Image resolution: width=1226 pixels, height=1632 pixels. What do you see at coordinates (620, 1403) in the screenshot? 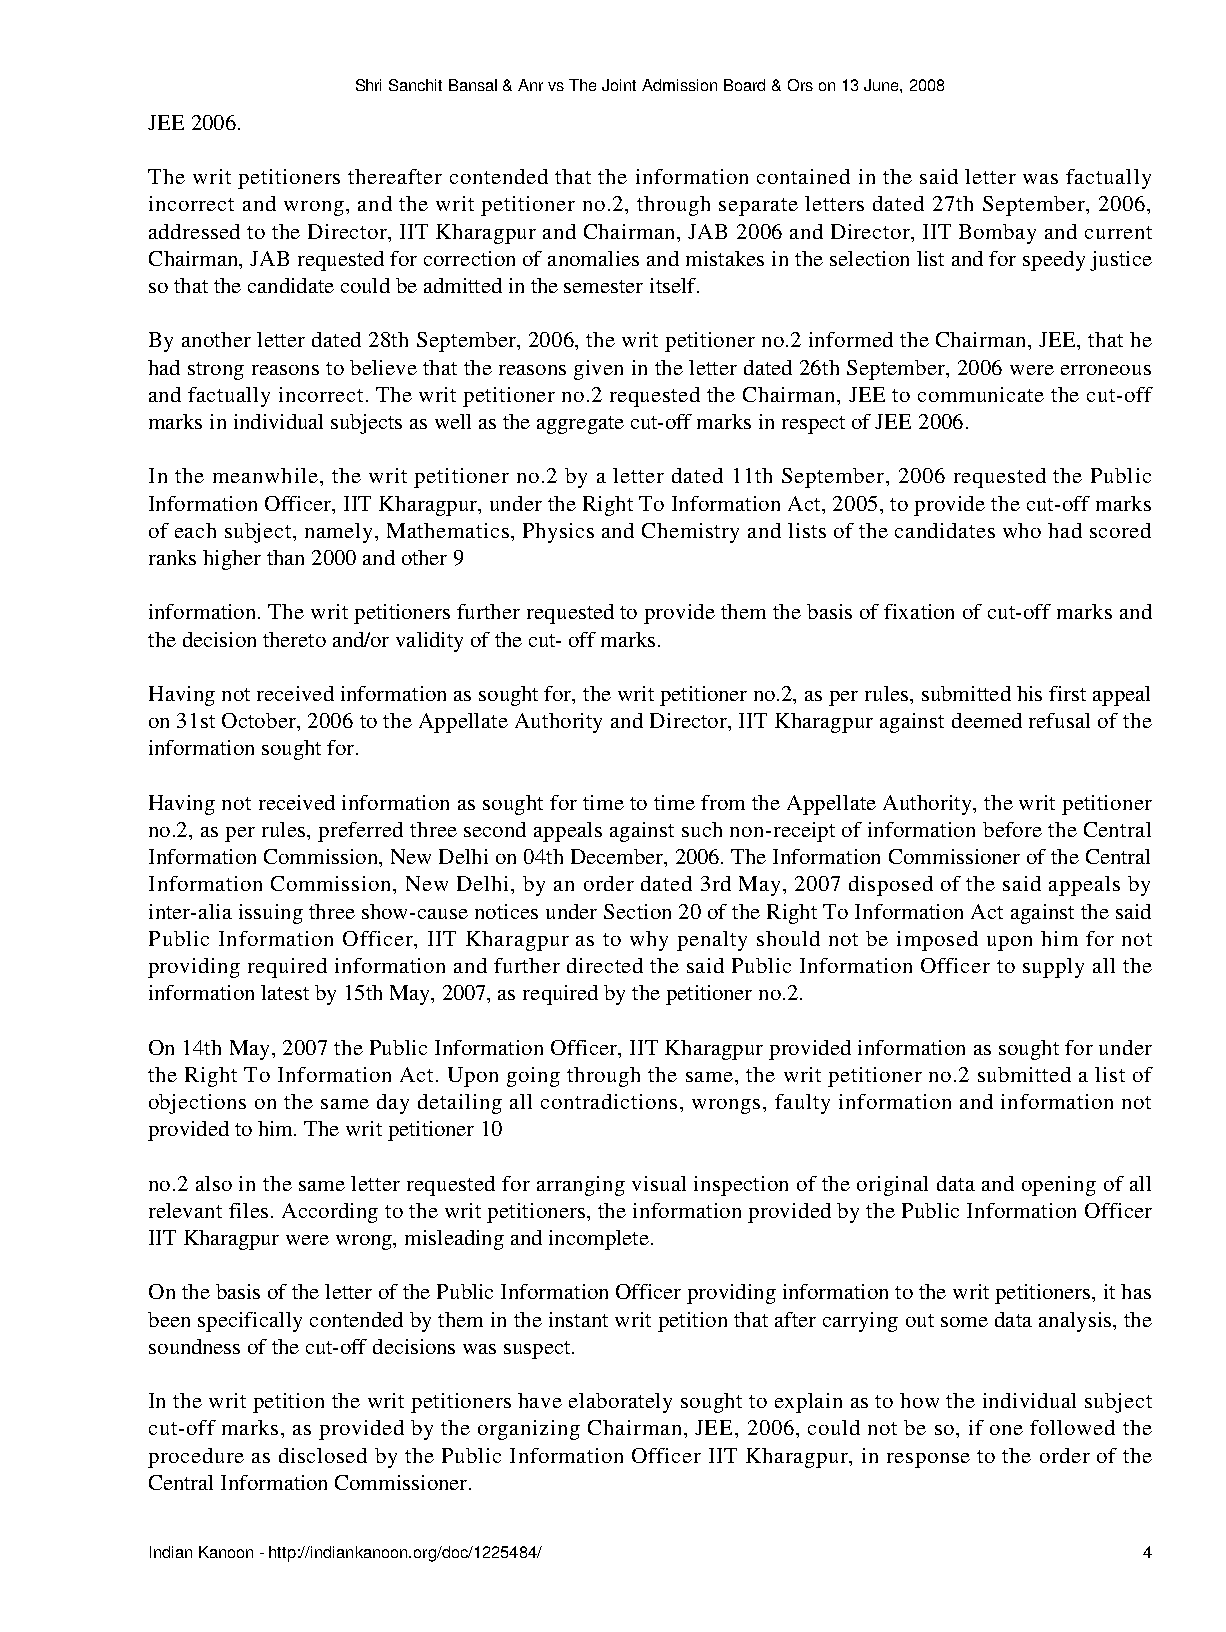
I see `elaborately` at bounding box center [620, 1403].
